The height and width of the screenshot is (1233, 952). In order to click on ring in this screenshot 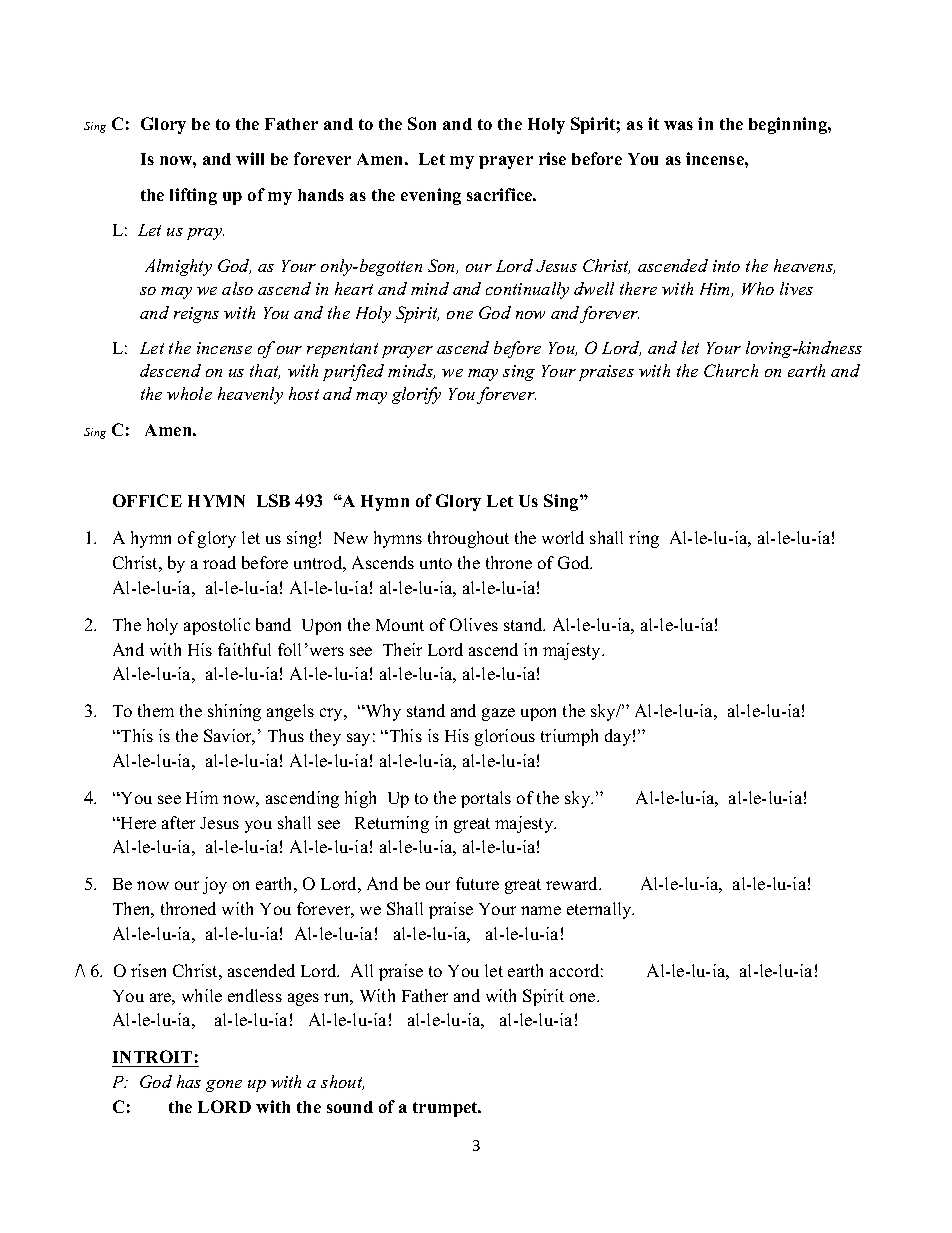, I will do `click(644, 539)`.
